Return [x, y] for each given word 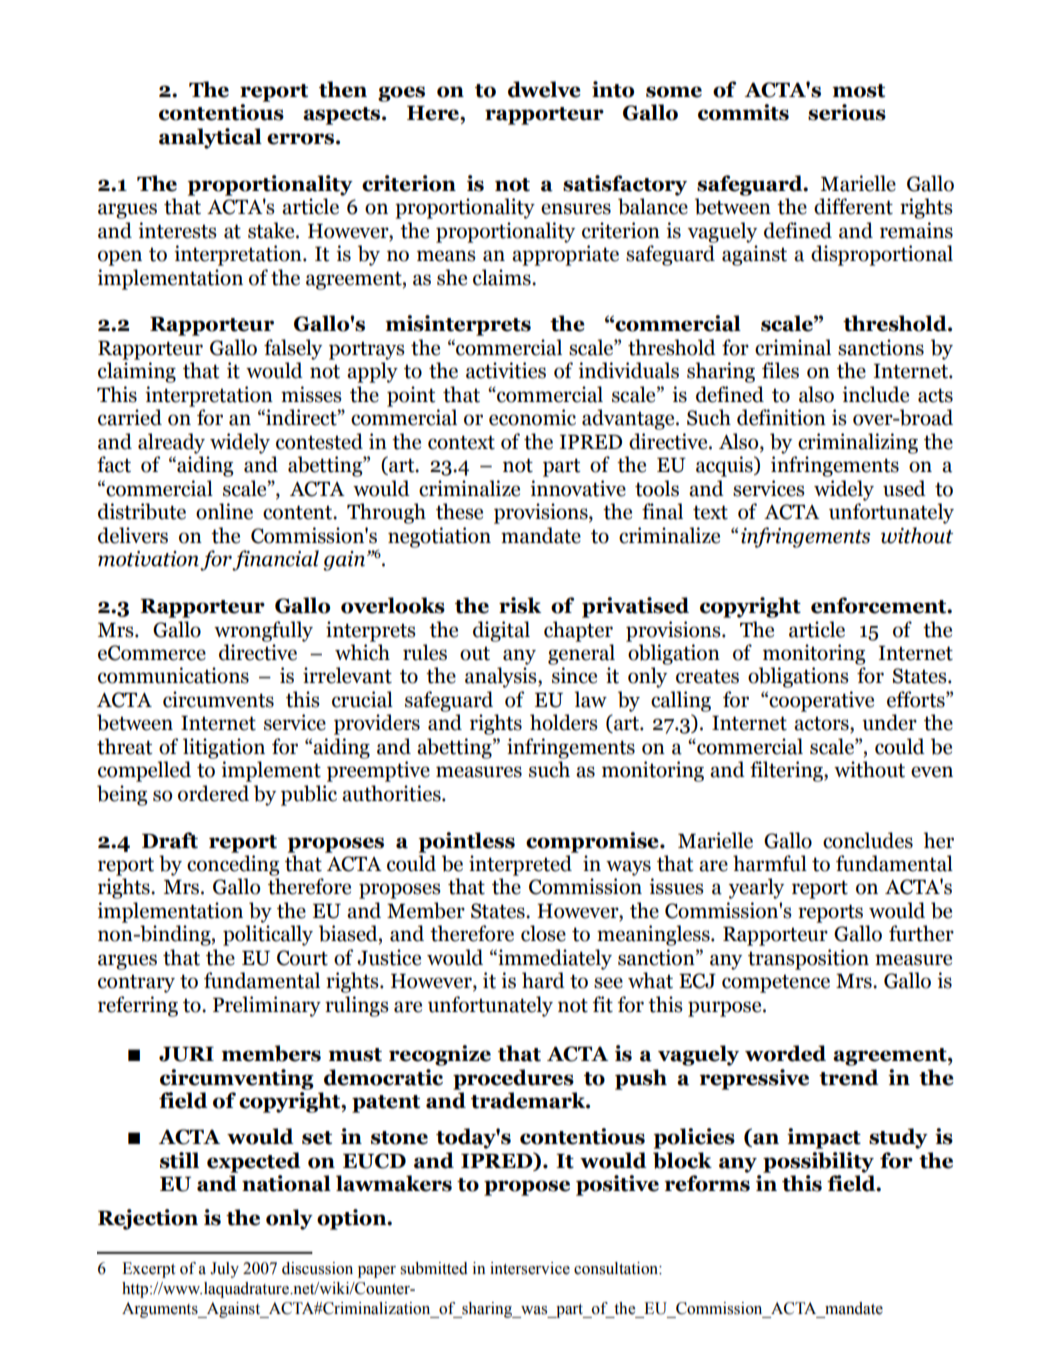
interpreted [520, 865]
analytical [210, 138]
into [613, 89]
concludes [868, 840]
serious [847, 112]
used [904, 488]
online [224, 511]
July [224, 1270]
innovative [578, 488]
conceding [233, 865]
